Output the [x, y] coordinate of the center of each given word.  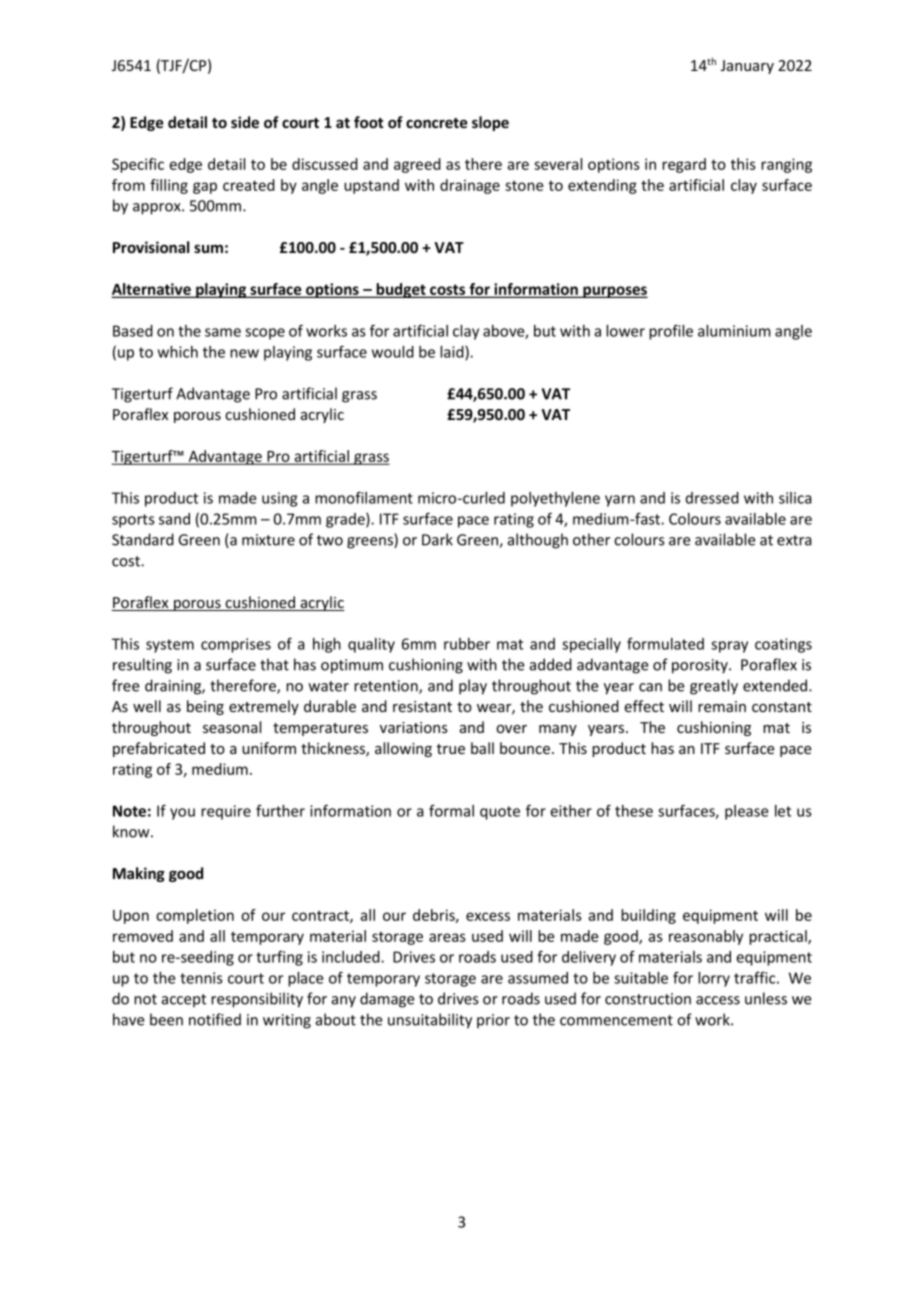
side [245, 122]
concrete [436, 123]
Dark [437, 539]
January [747, 67]
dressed [712, 498]
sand [174, 519]
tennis [201, 978]
